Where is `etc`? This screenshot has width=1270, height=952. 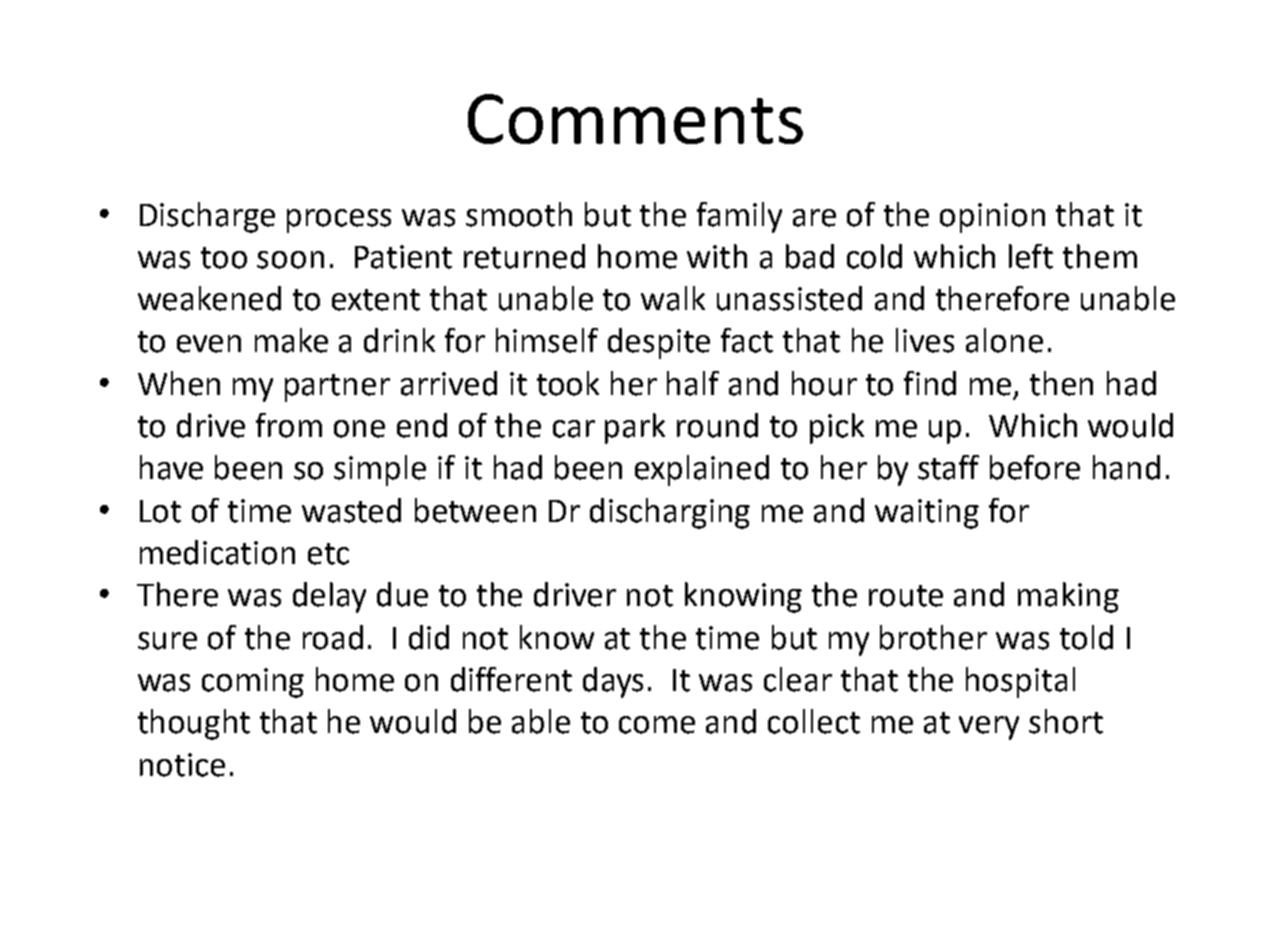 etc is located at coordinates (328, 554).
